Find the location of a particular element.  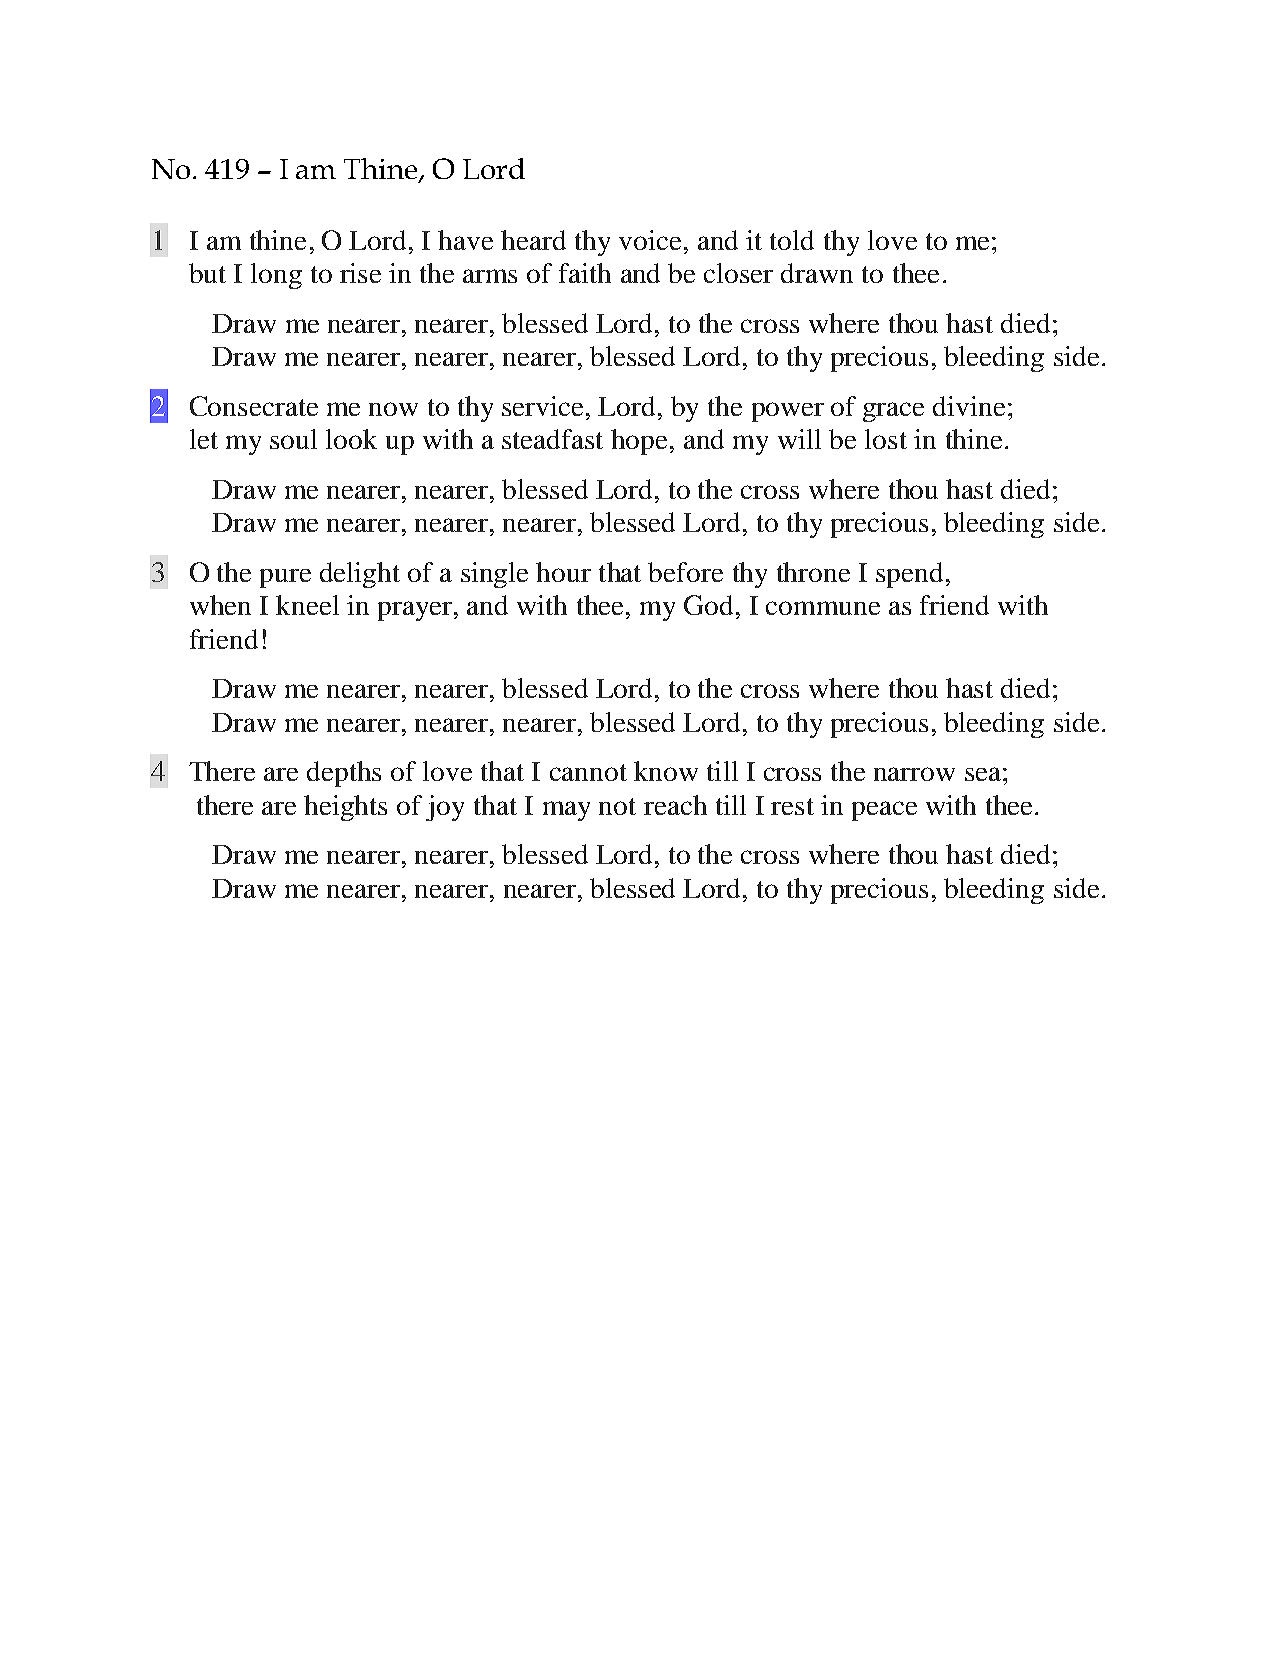

Consecrate is located at coordinates (254, 406).
